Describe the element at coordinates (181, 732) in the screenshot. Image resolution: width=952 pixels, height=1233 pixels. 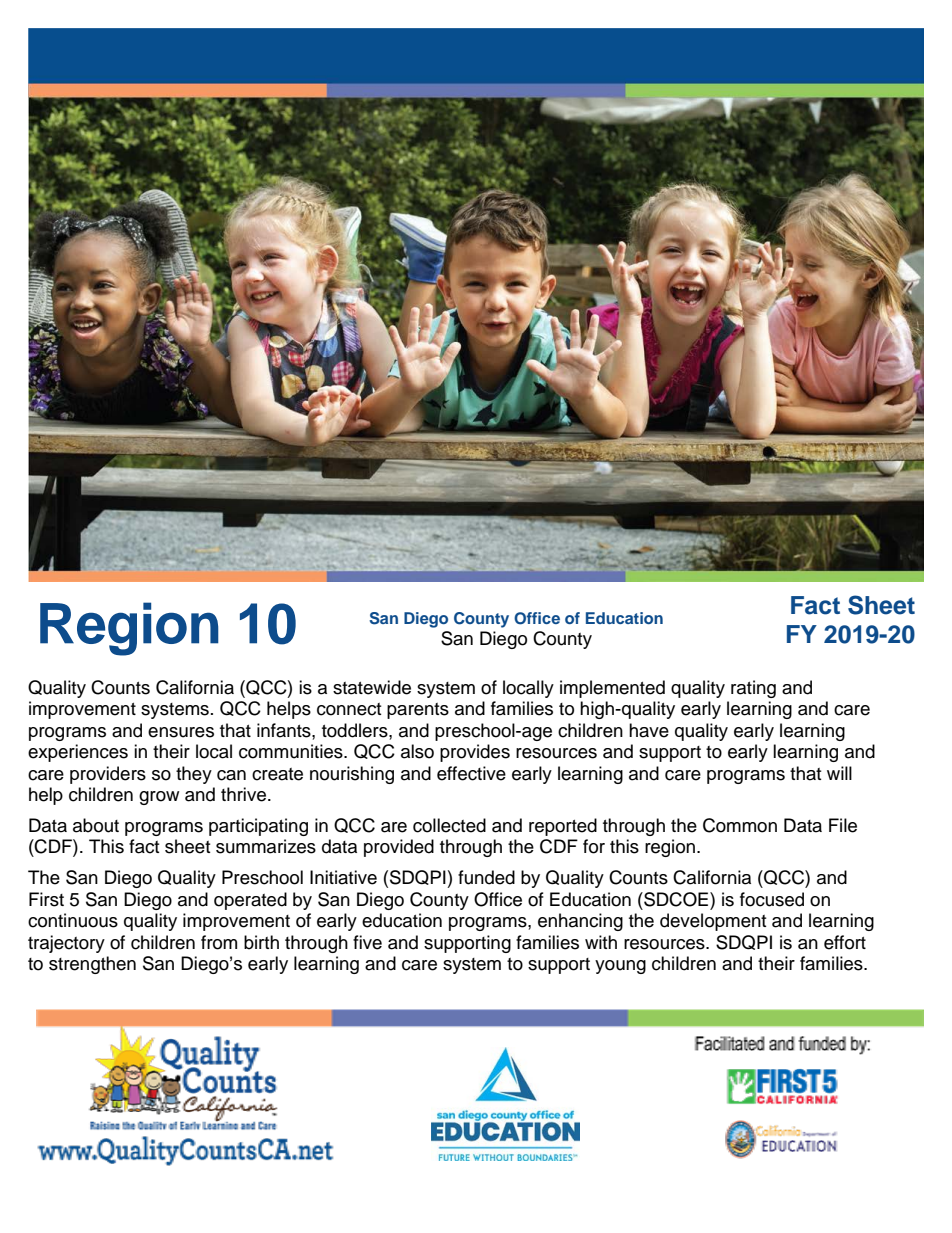
I see `ensures` at that location.
